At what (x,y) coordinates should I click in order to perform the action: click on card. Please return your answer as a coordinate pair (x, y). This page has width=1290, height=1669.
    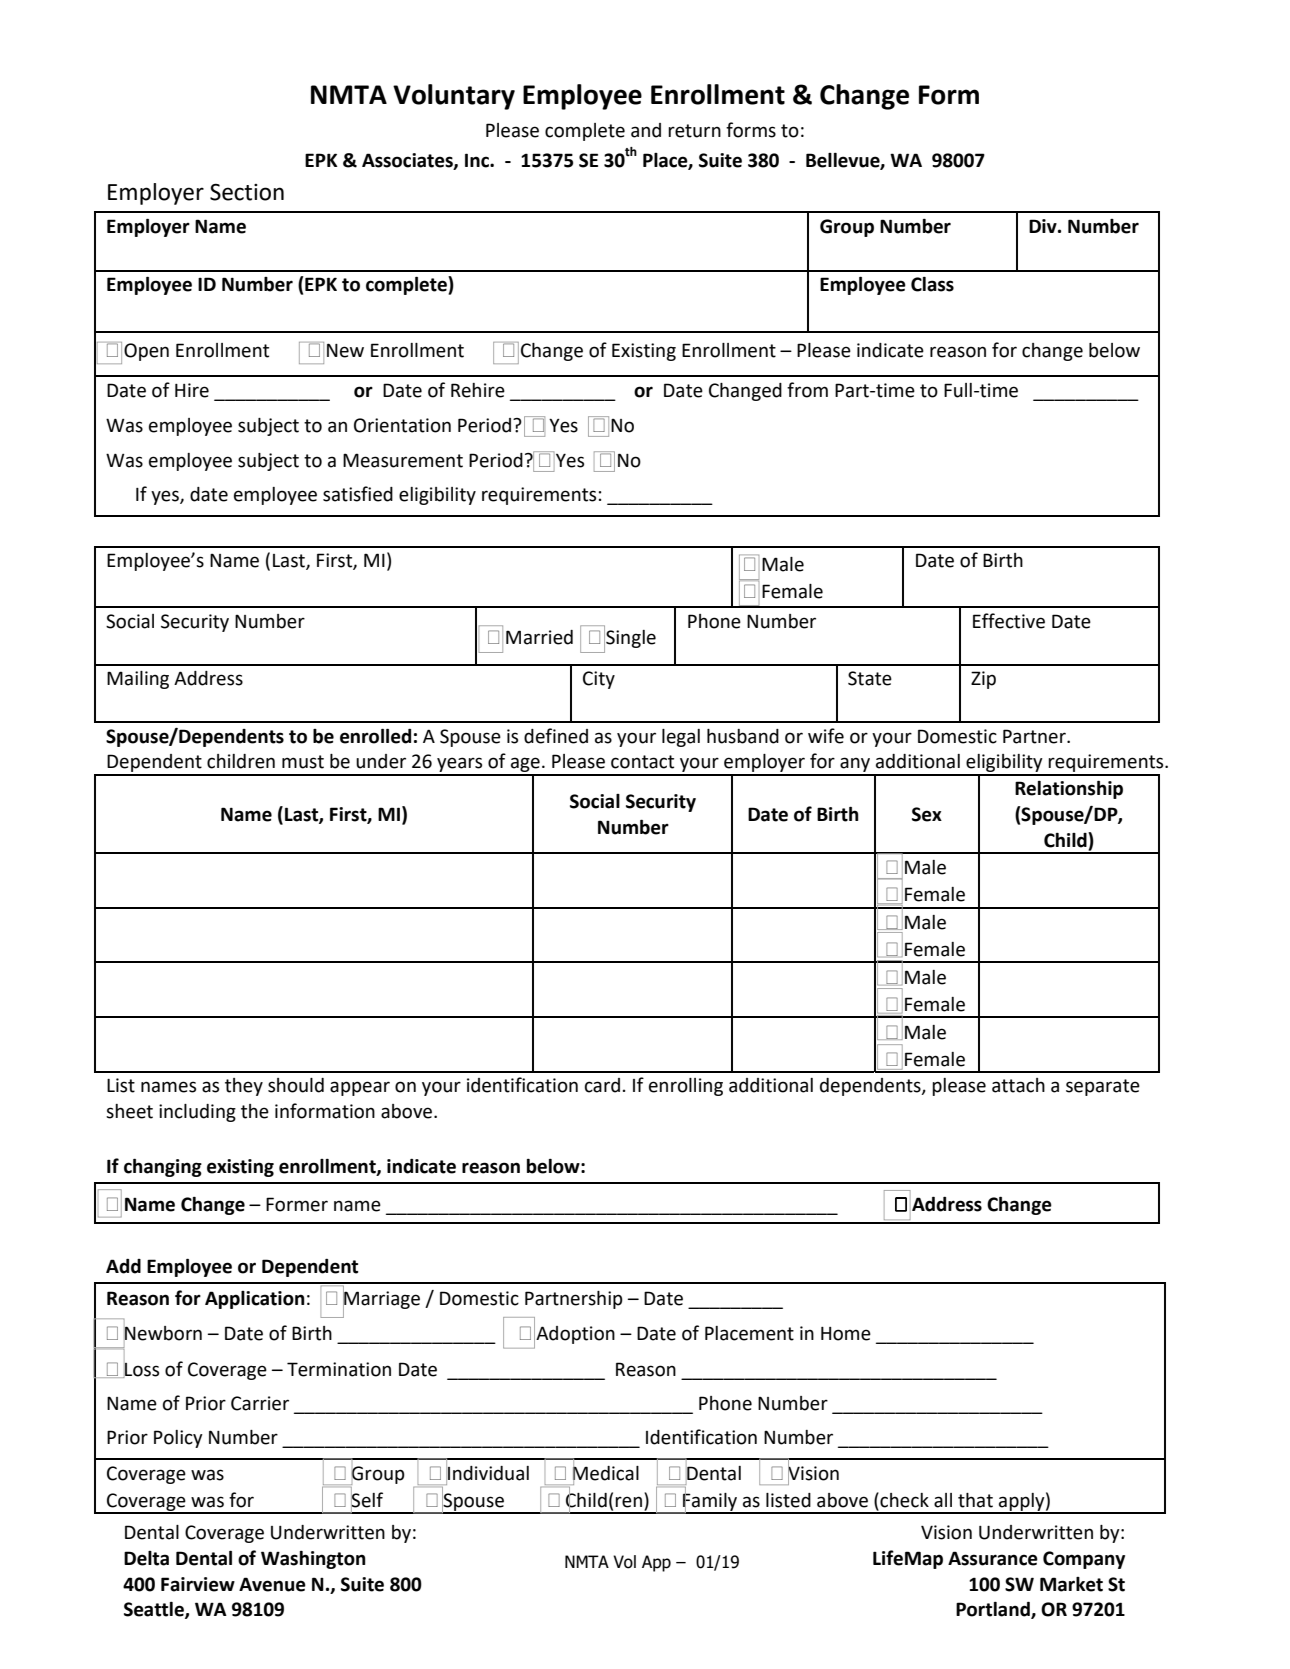
    Looking at the image, I should click on (602, 1085).
